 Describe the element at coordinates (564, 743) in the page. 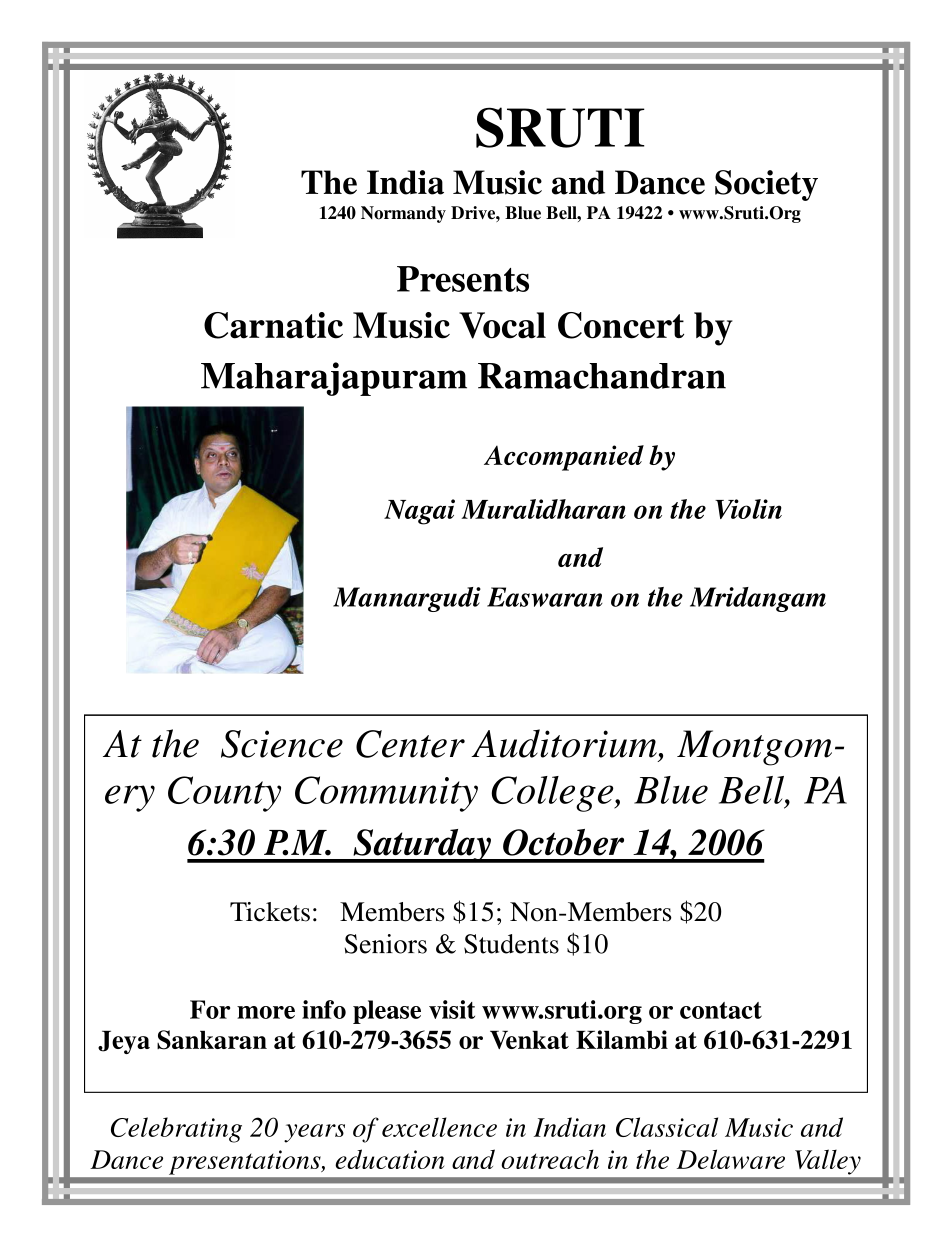

I see `Auditorium` at that location.
